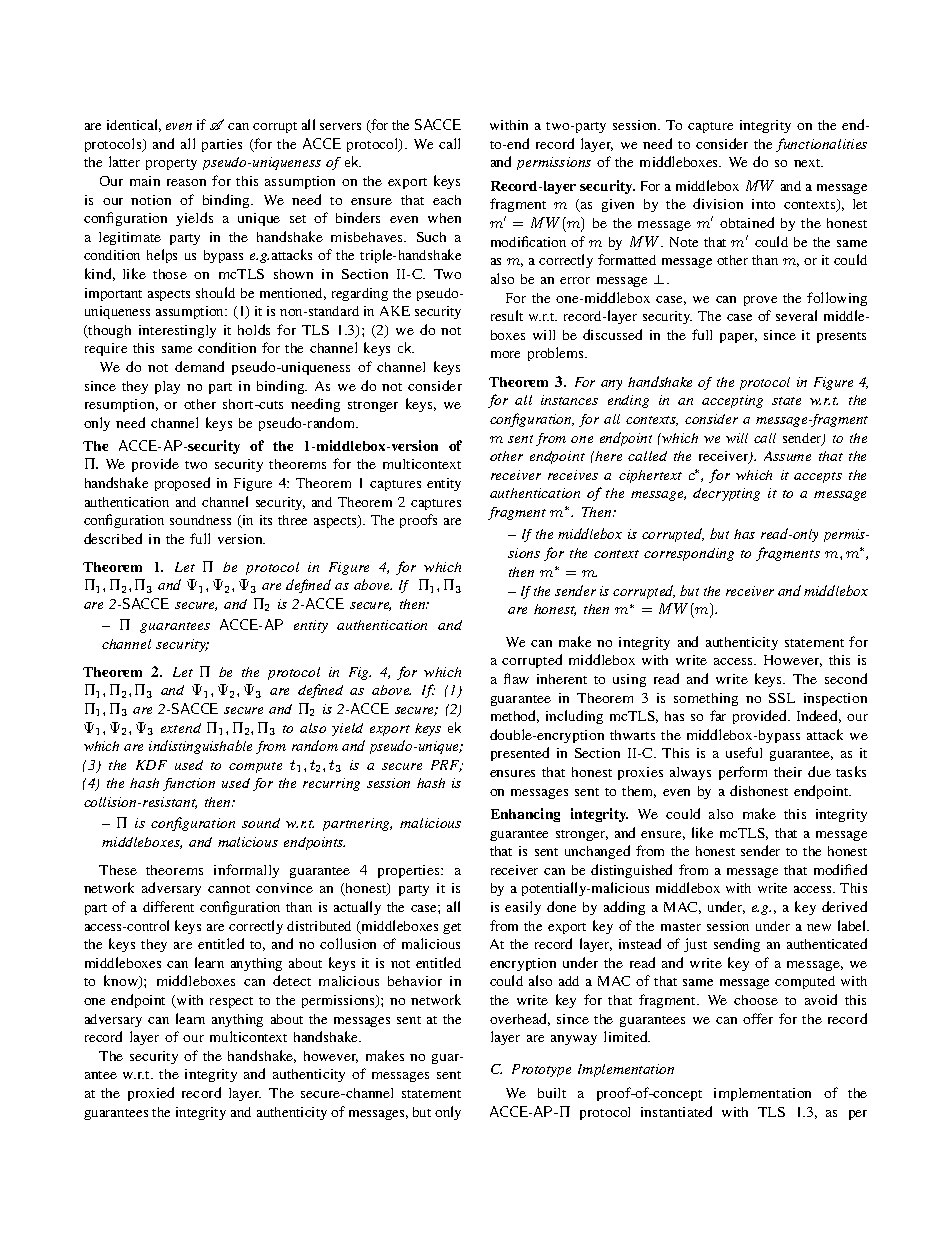 The height and width of the screenshot is (1233, 952). What do you see at coordinates (516, 678) in the screenshot?
I see `flaw` at bounding box center [516, 678].
